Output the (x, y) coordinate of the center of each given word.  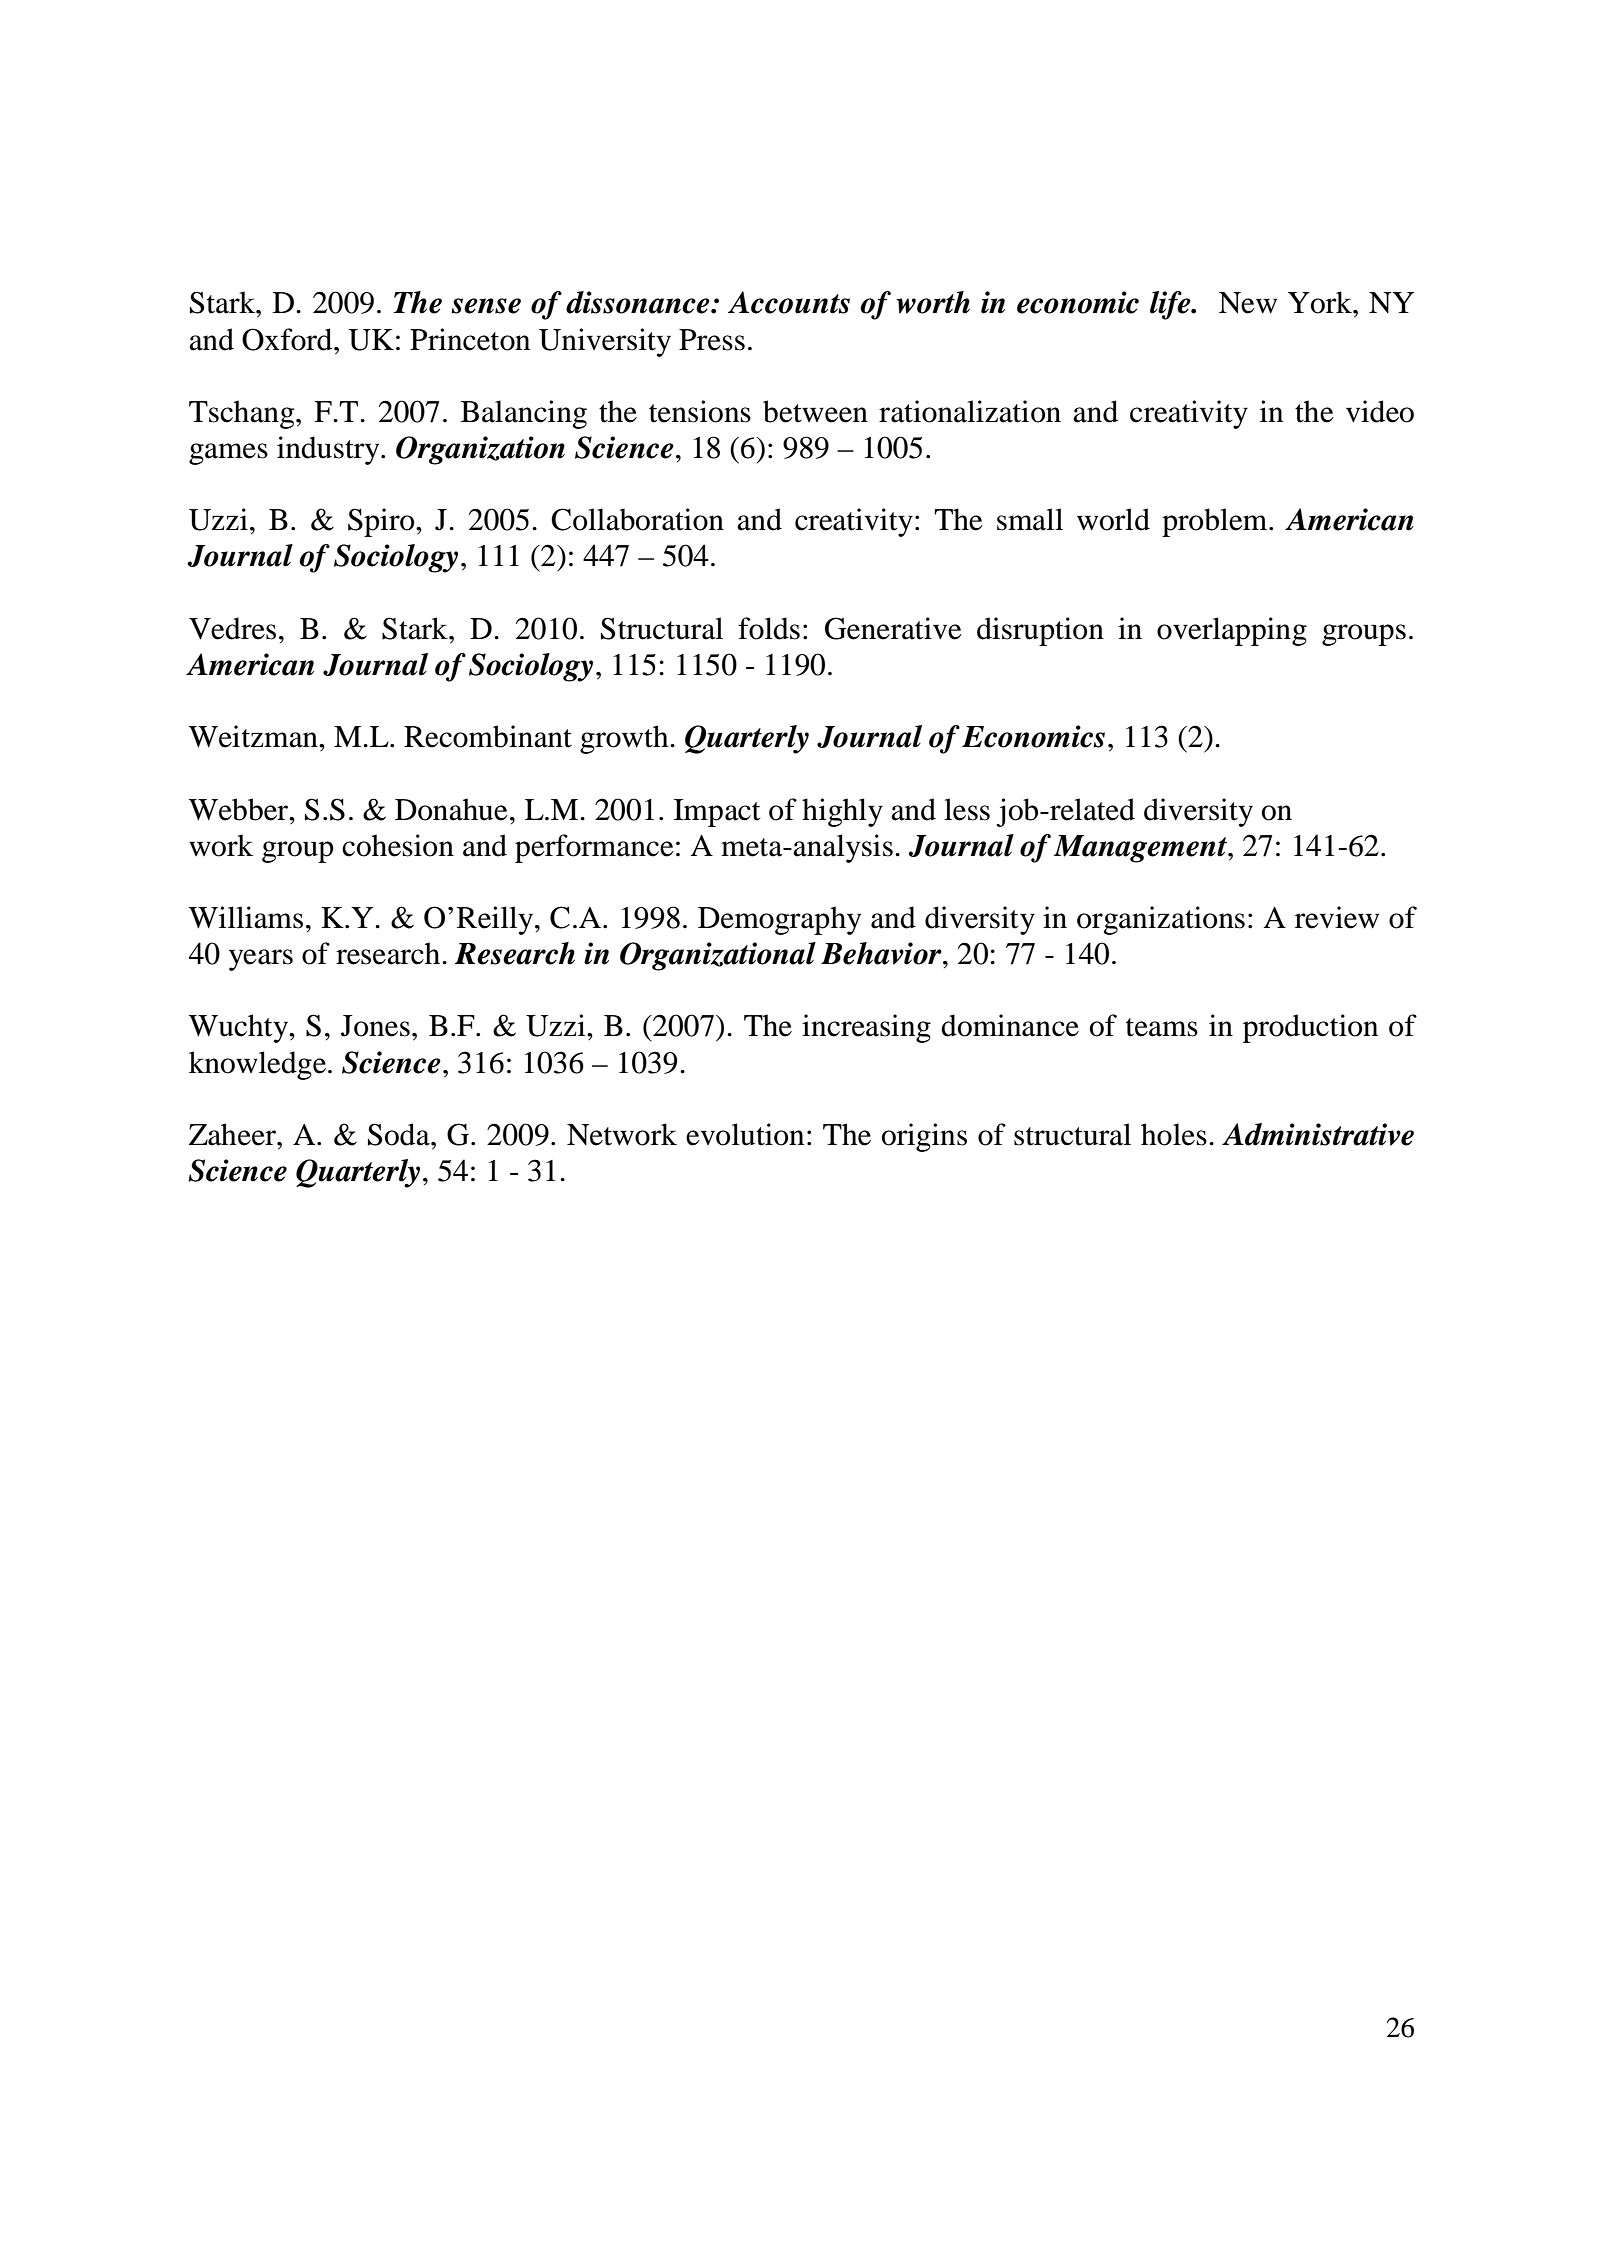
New (1248, 303)
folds (769, 628)
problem (1216, 522)
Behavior (882, 953)
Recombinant (488, 736)
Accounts (789, 302)
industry (329, 450)
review (1337, 917)
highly (842, 812)
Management (1141, 849)
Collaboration (637, 519)
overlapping (1232, 631)
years (261, 960)
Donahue (451, 809)
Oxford (288, 339)
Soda (400, 1134)
